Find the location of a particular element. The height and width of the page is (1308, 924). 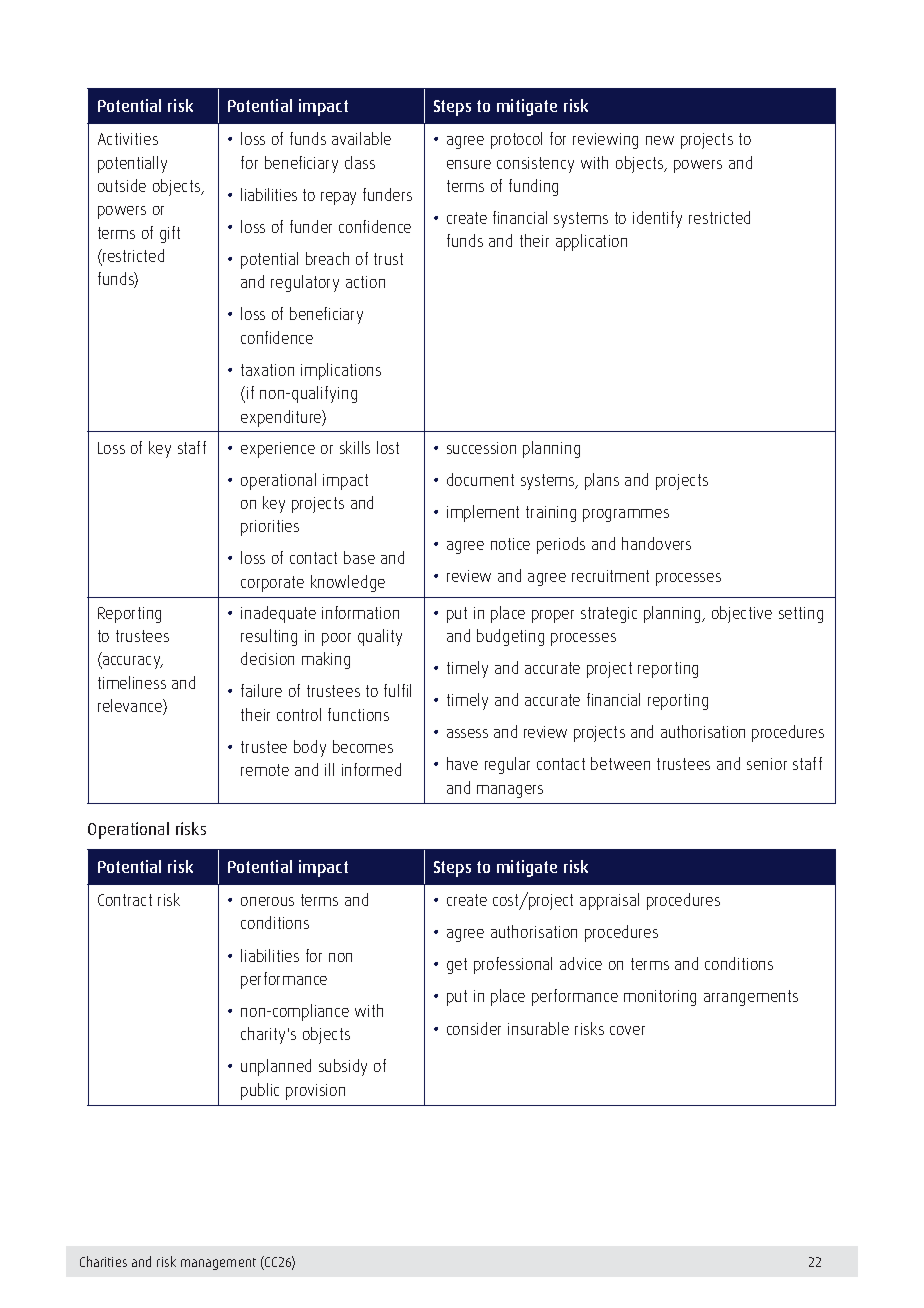

assess is located at coordinates (467, 733).
